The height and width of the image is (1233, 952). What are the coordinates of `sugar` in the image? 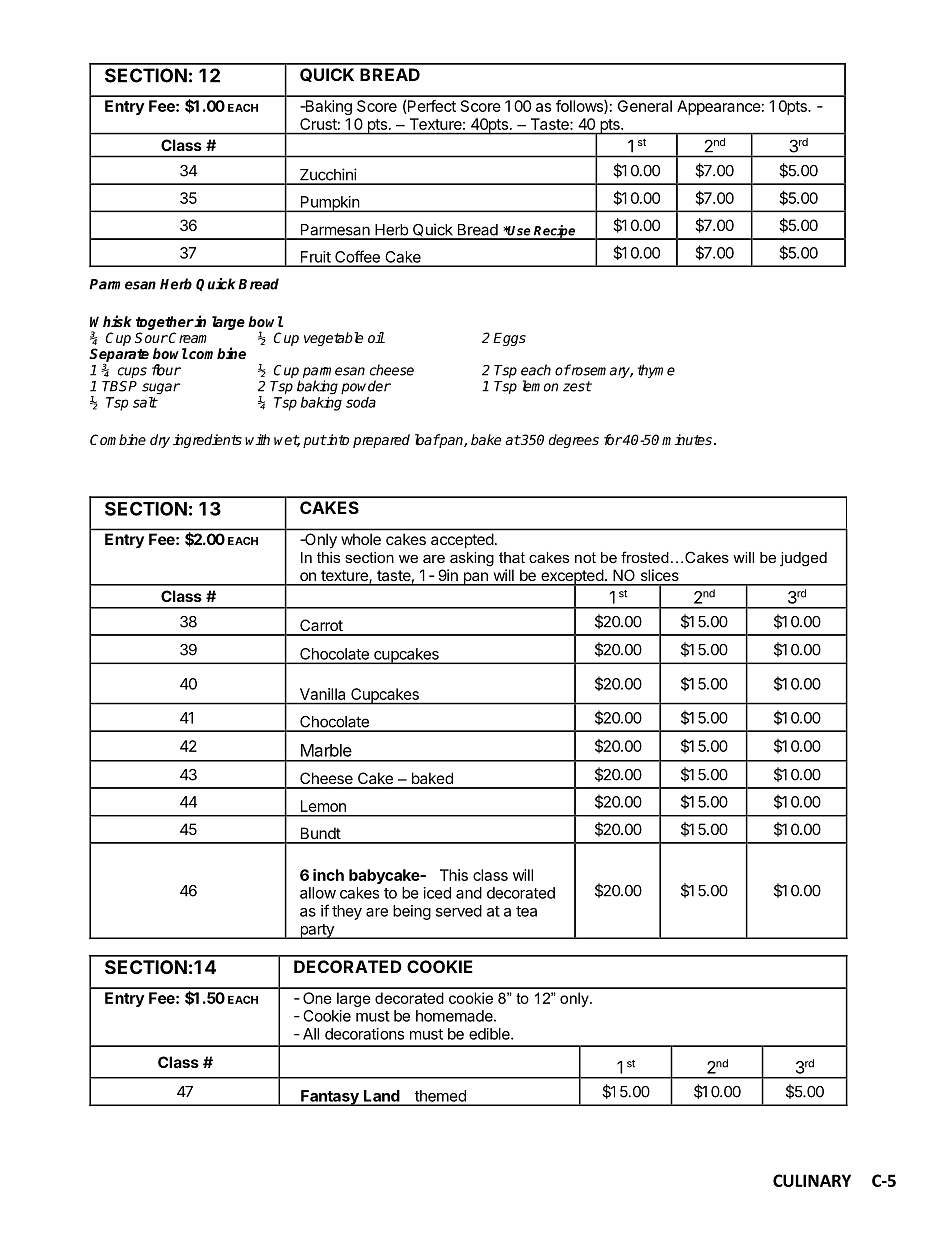 It's located at (161, 389).
